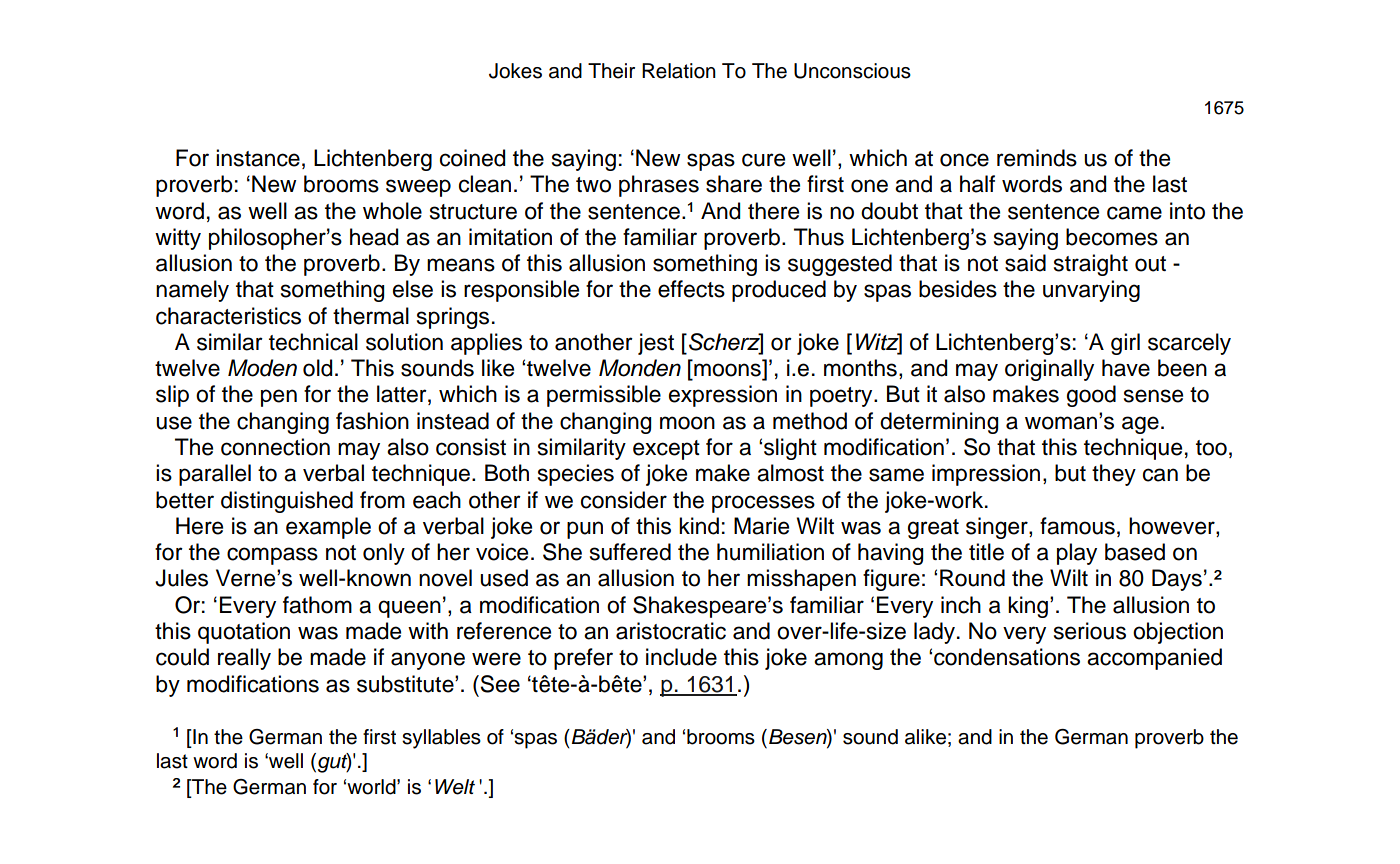  What do you see at coordinates (1140, 425) in the screenshot?
I see `age` at bounding box center [1140, 425].
